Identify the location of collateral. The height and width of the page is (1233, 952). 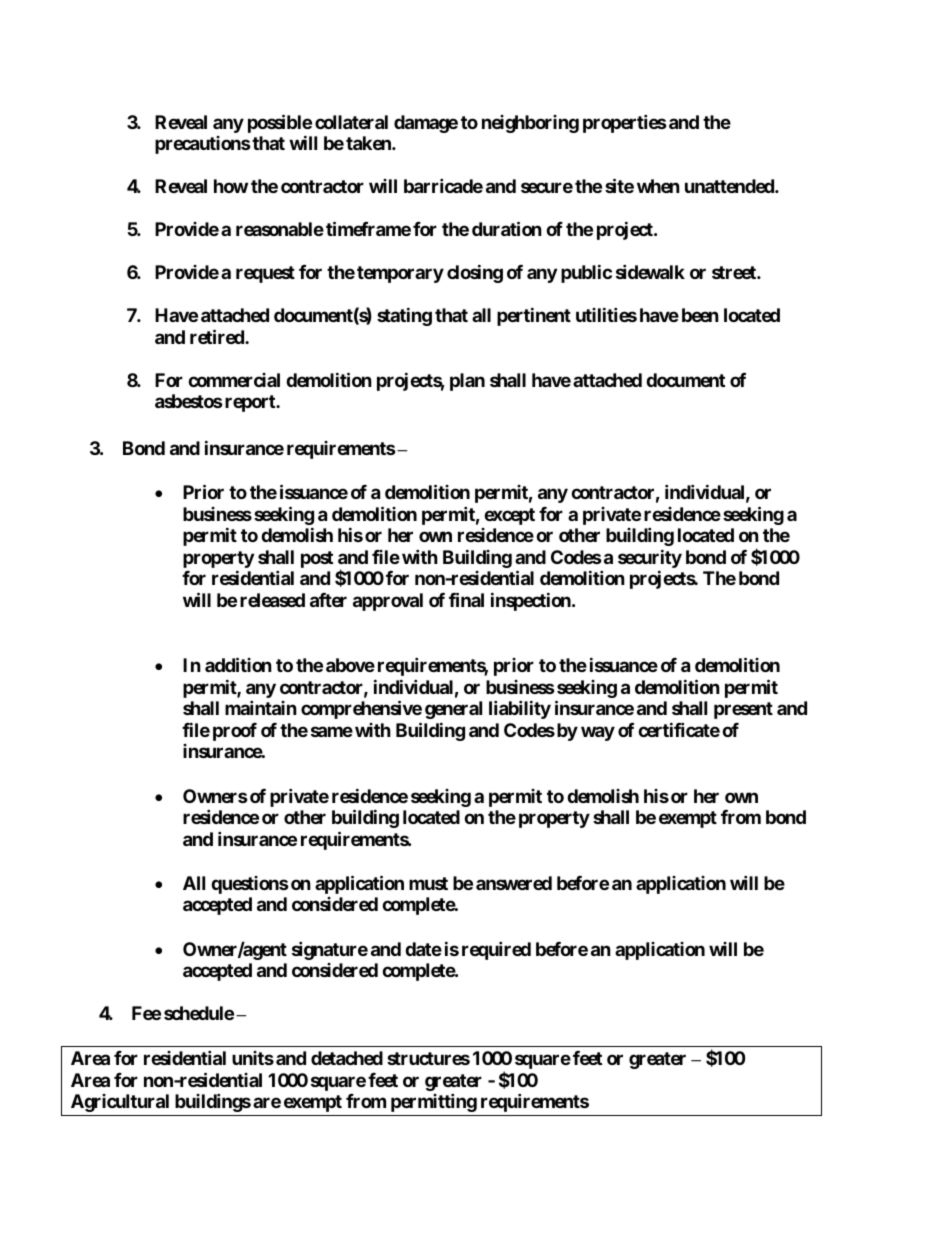
(351, 122).
